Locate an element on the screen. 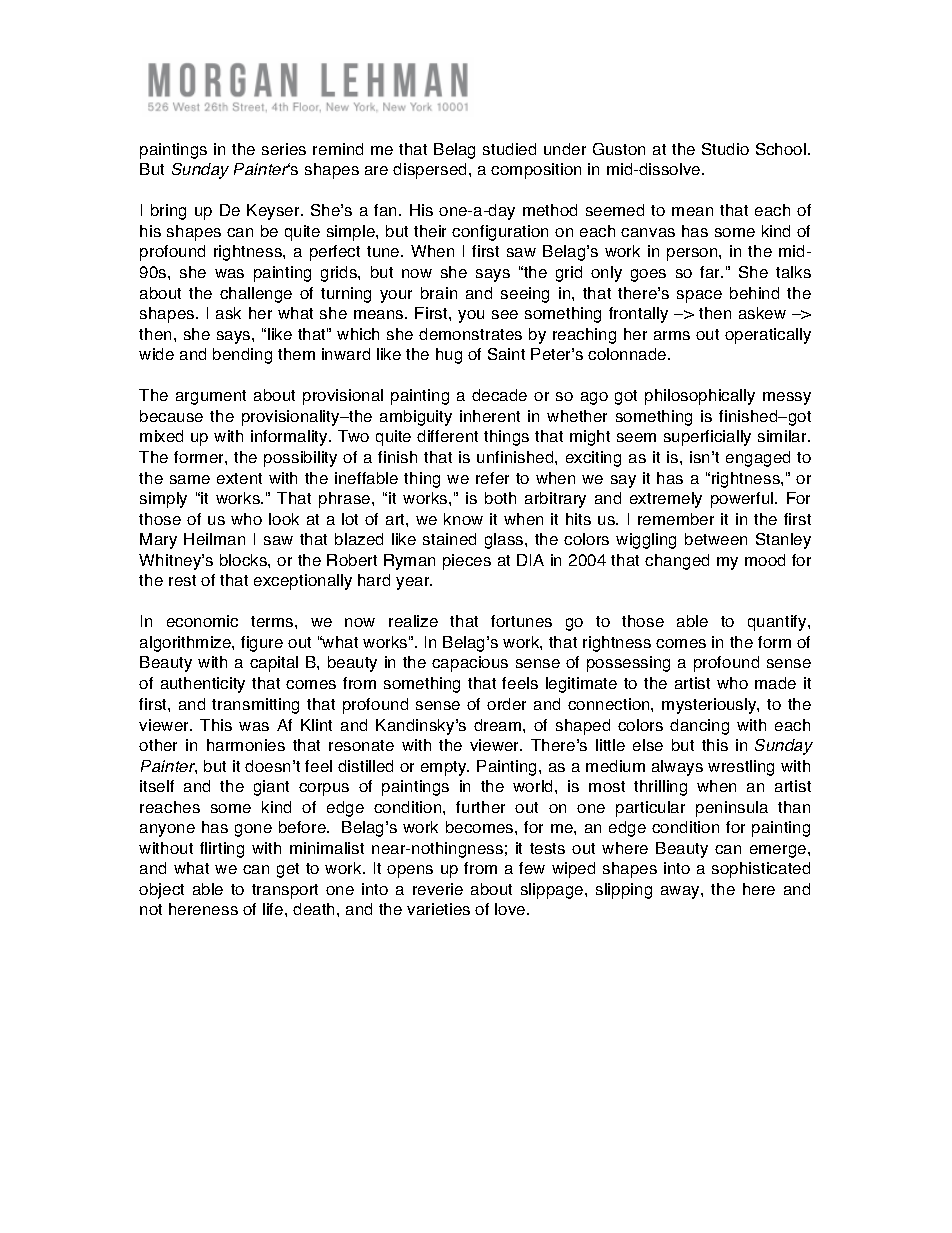 This screenshot has height=1233, width=952. order is located at coordinates (506, 704).
